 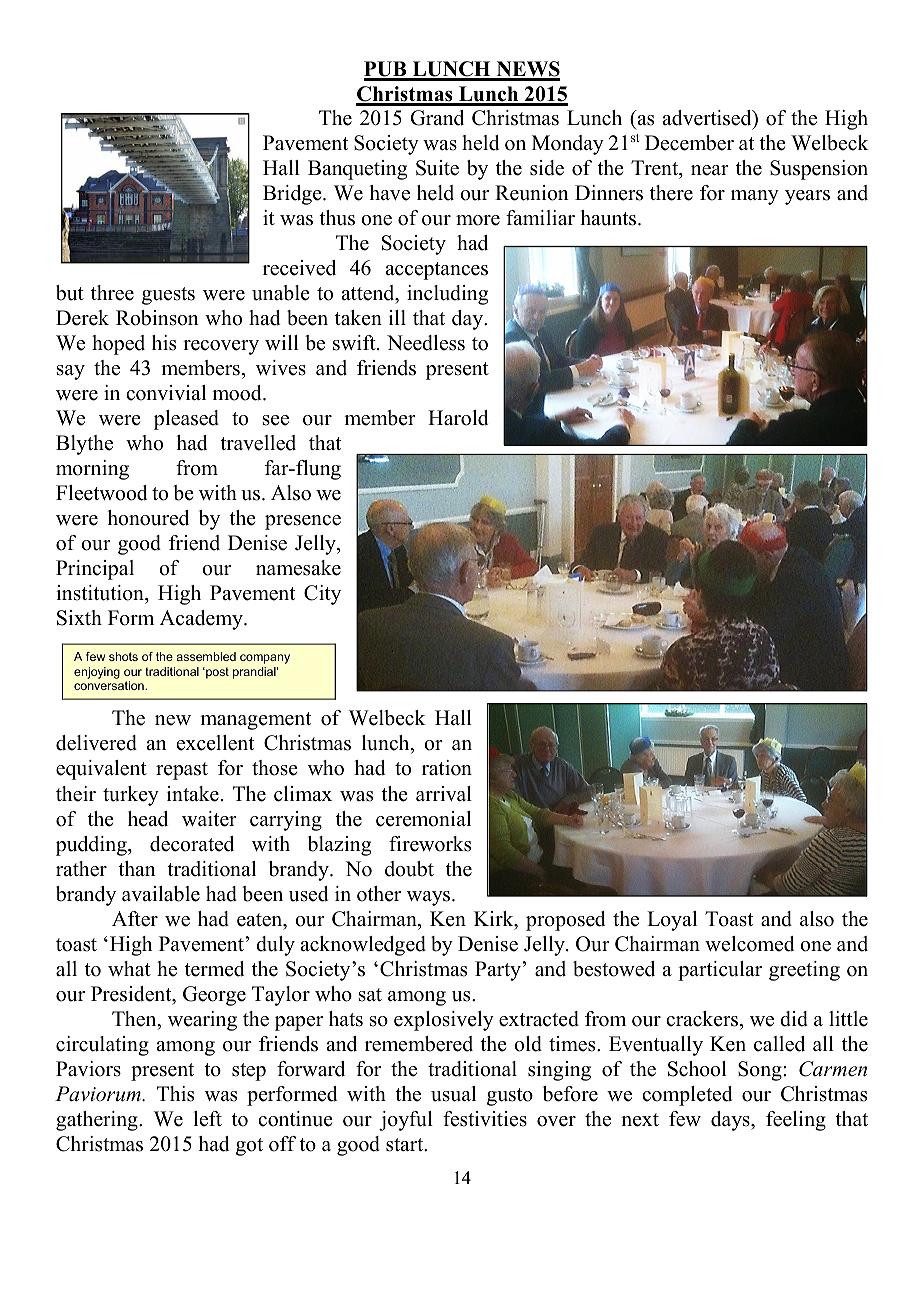 What do you see at coordinates (710, 170) in the screenshot?
I see `near` at bounding box center [710, 170].
